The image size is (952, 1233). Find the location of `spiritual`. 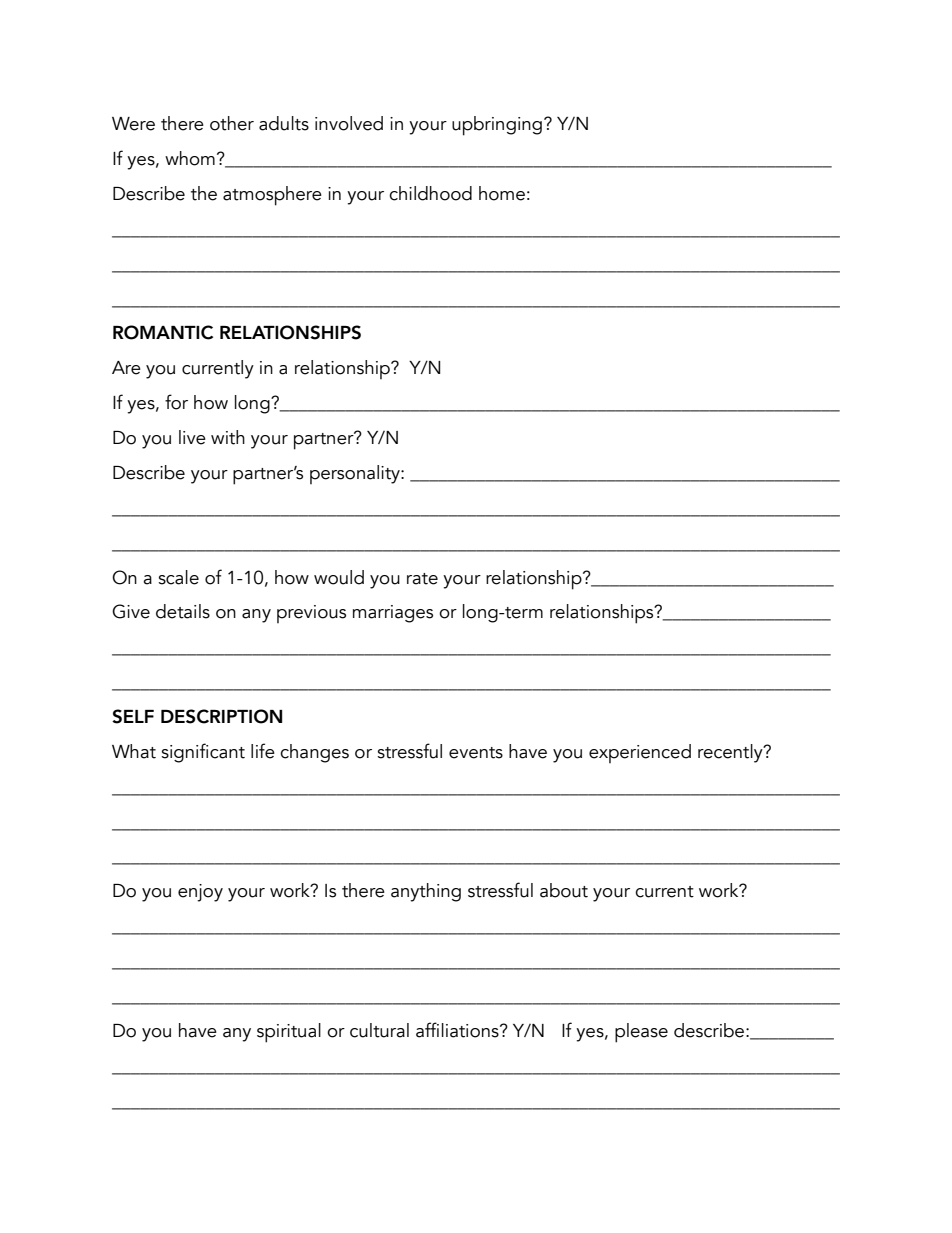

spiritual is located at coordinates (289, 1033).
